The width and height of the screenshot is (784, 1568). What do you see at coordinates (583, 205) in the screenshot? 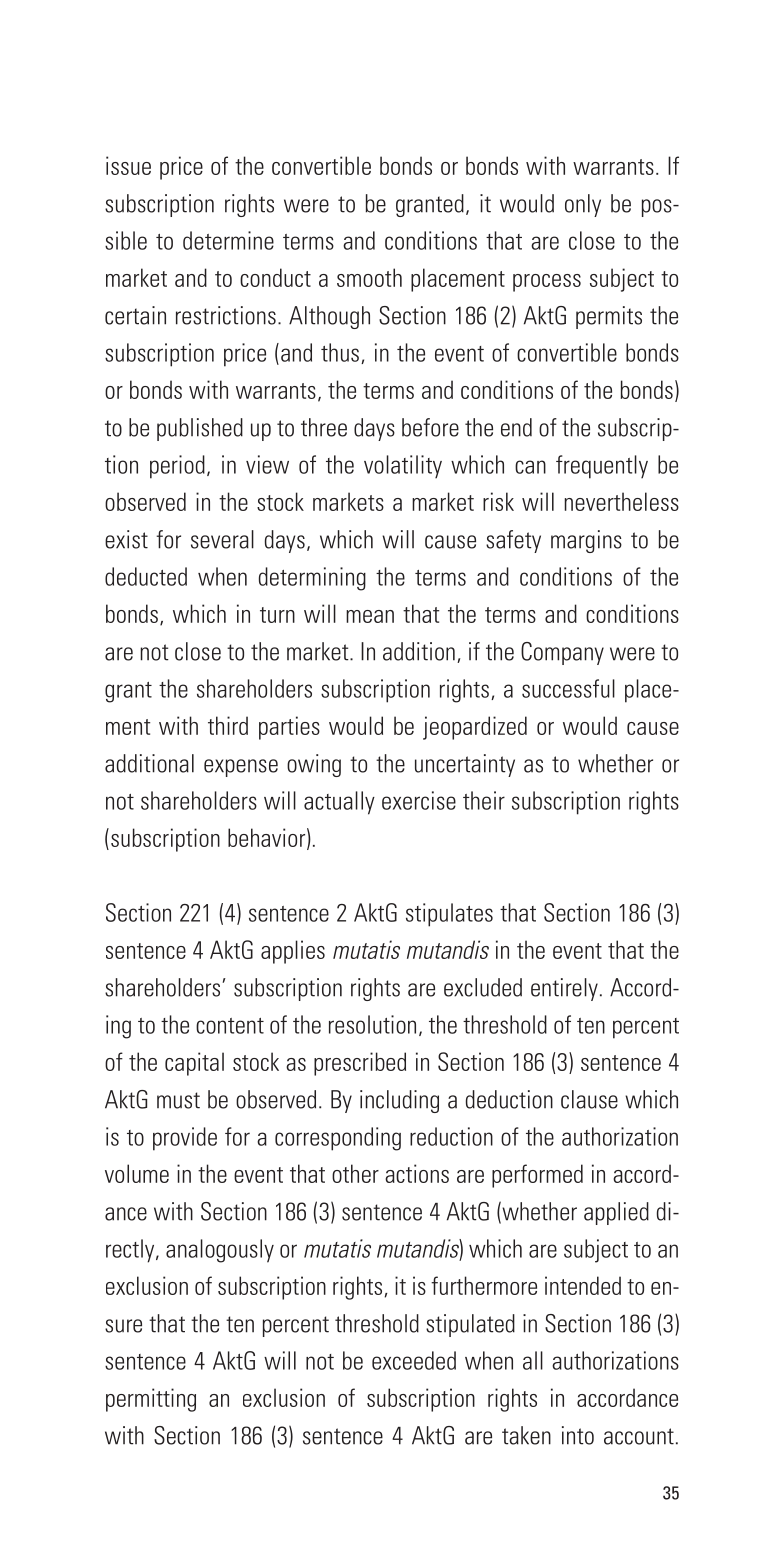
I see `only` at bounding box center [583, 205].
